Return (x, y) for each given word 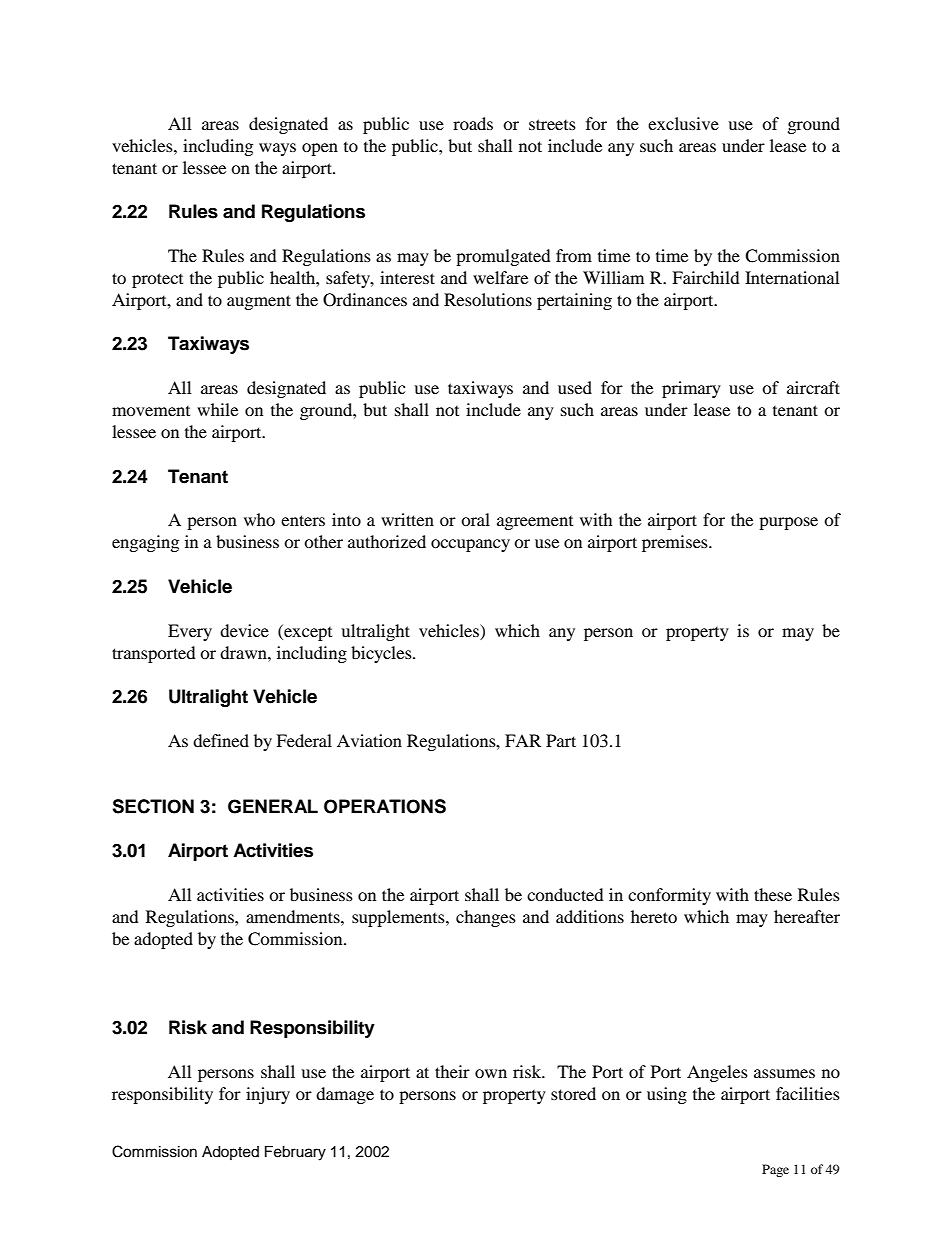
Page (775, 1170)
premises (676, 543)
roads (473, 123)
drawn (244, 652)
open (320, 149)
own (491, 1073)
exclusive (683, 123)
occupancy (470, 545)
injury (268, 1095)
